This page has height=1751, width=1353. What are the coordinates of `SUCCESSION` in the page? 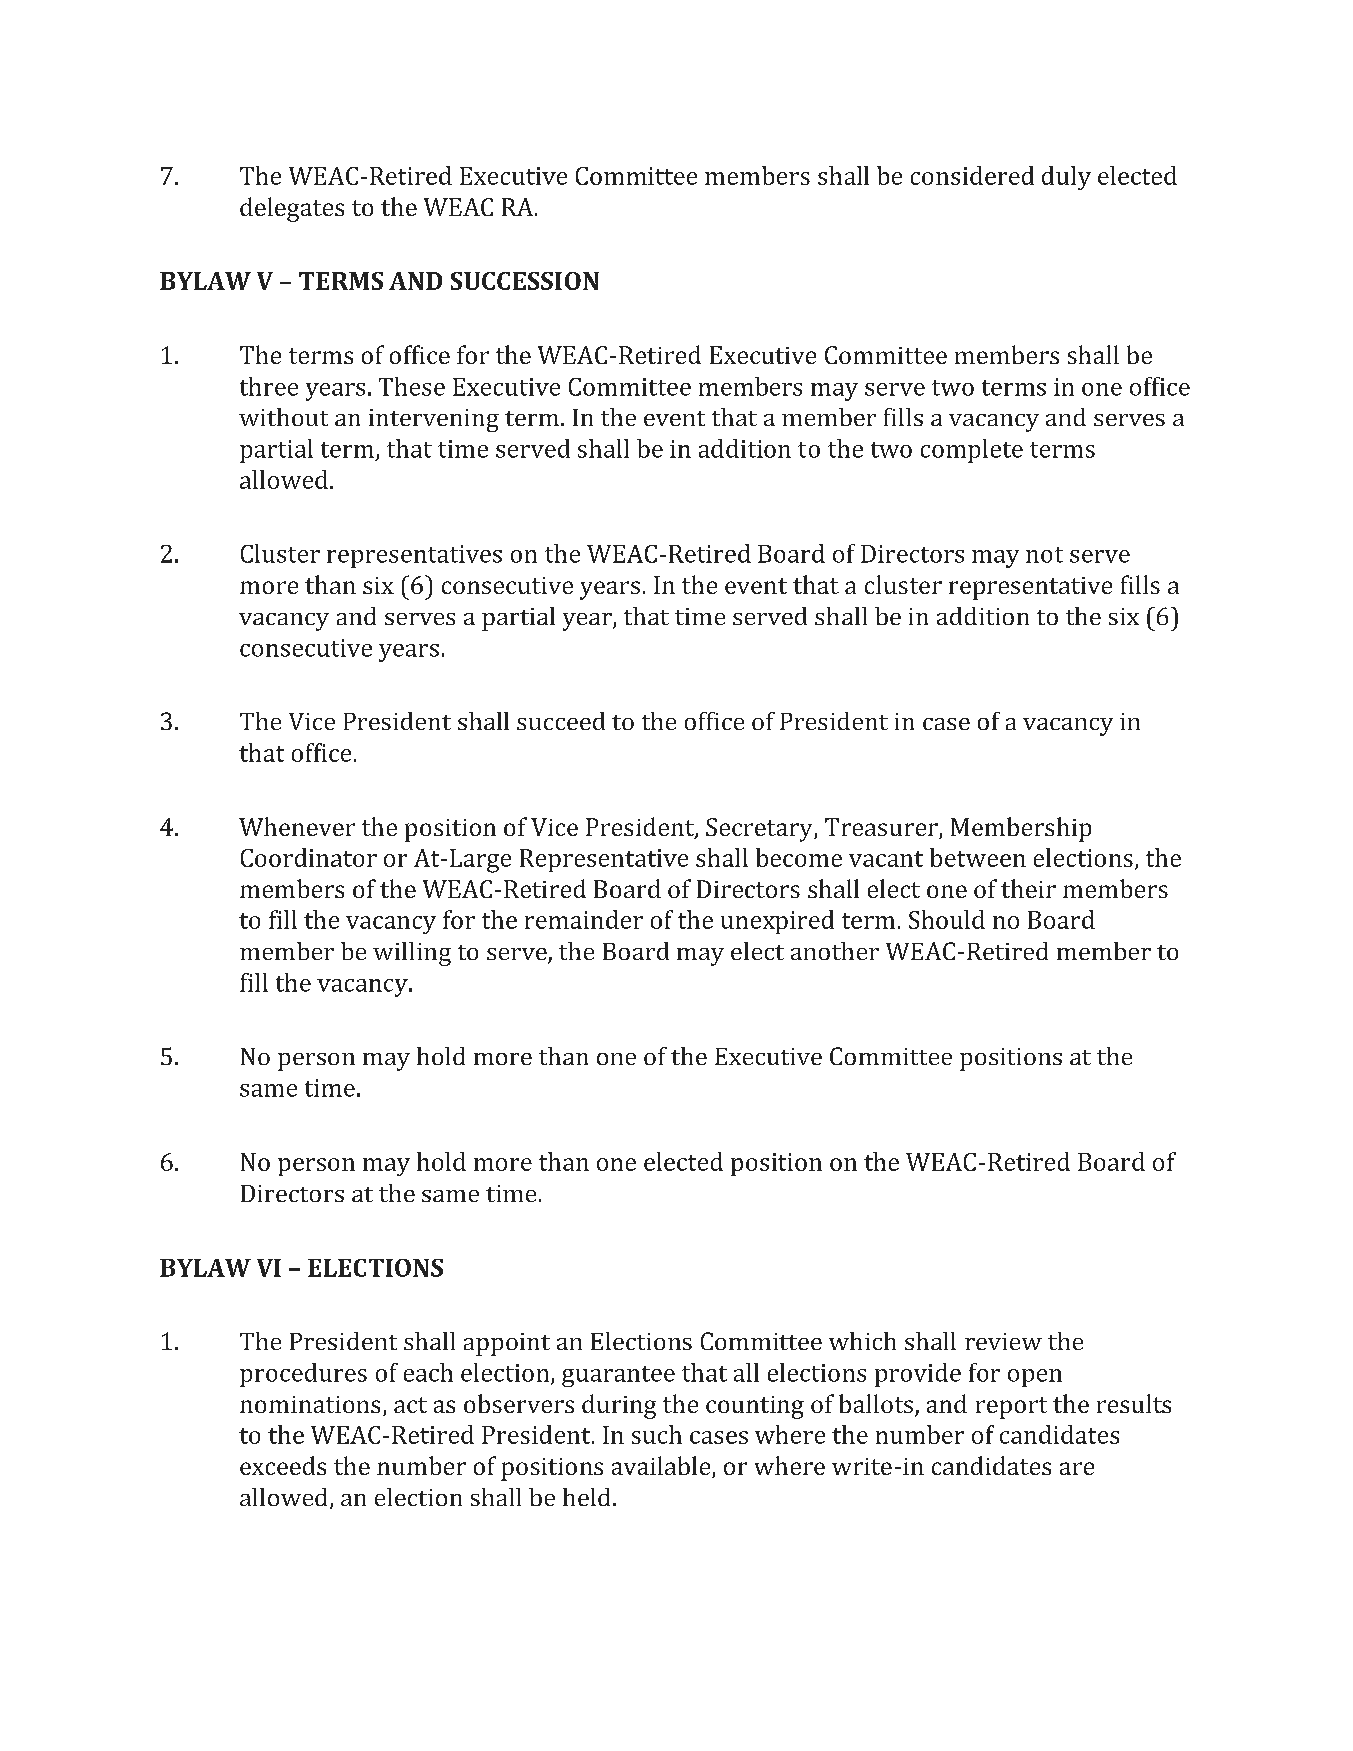 It's located at (525, 281).
